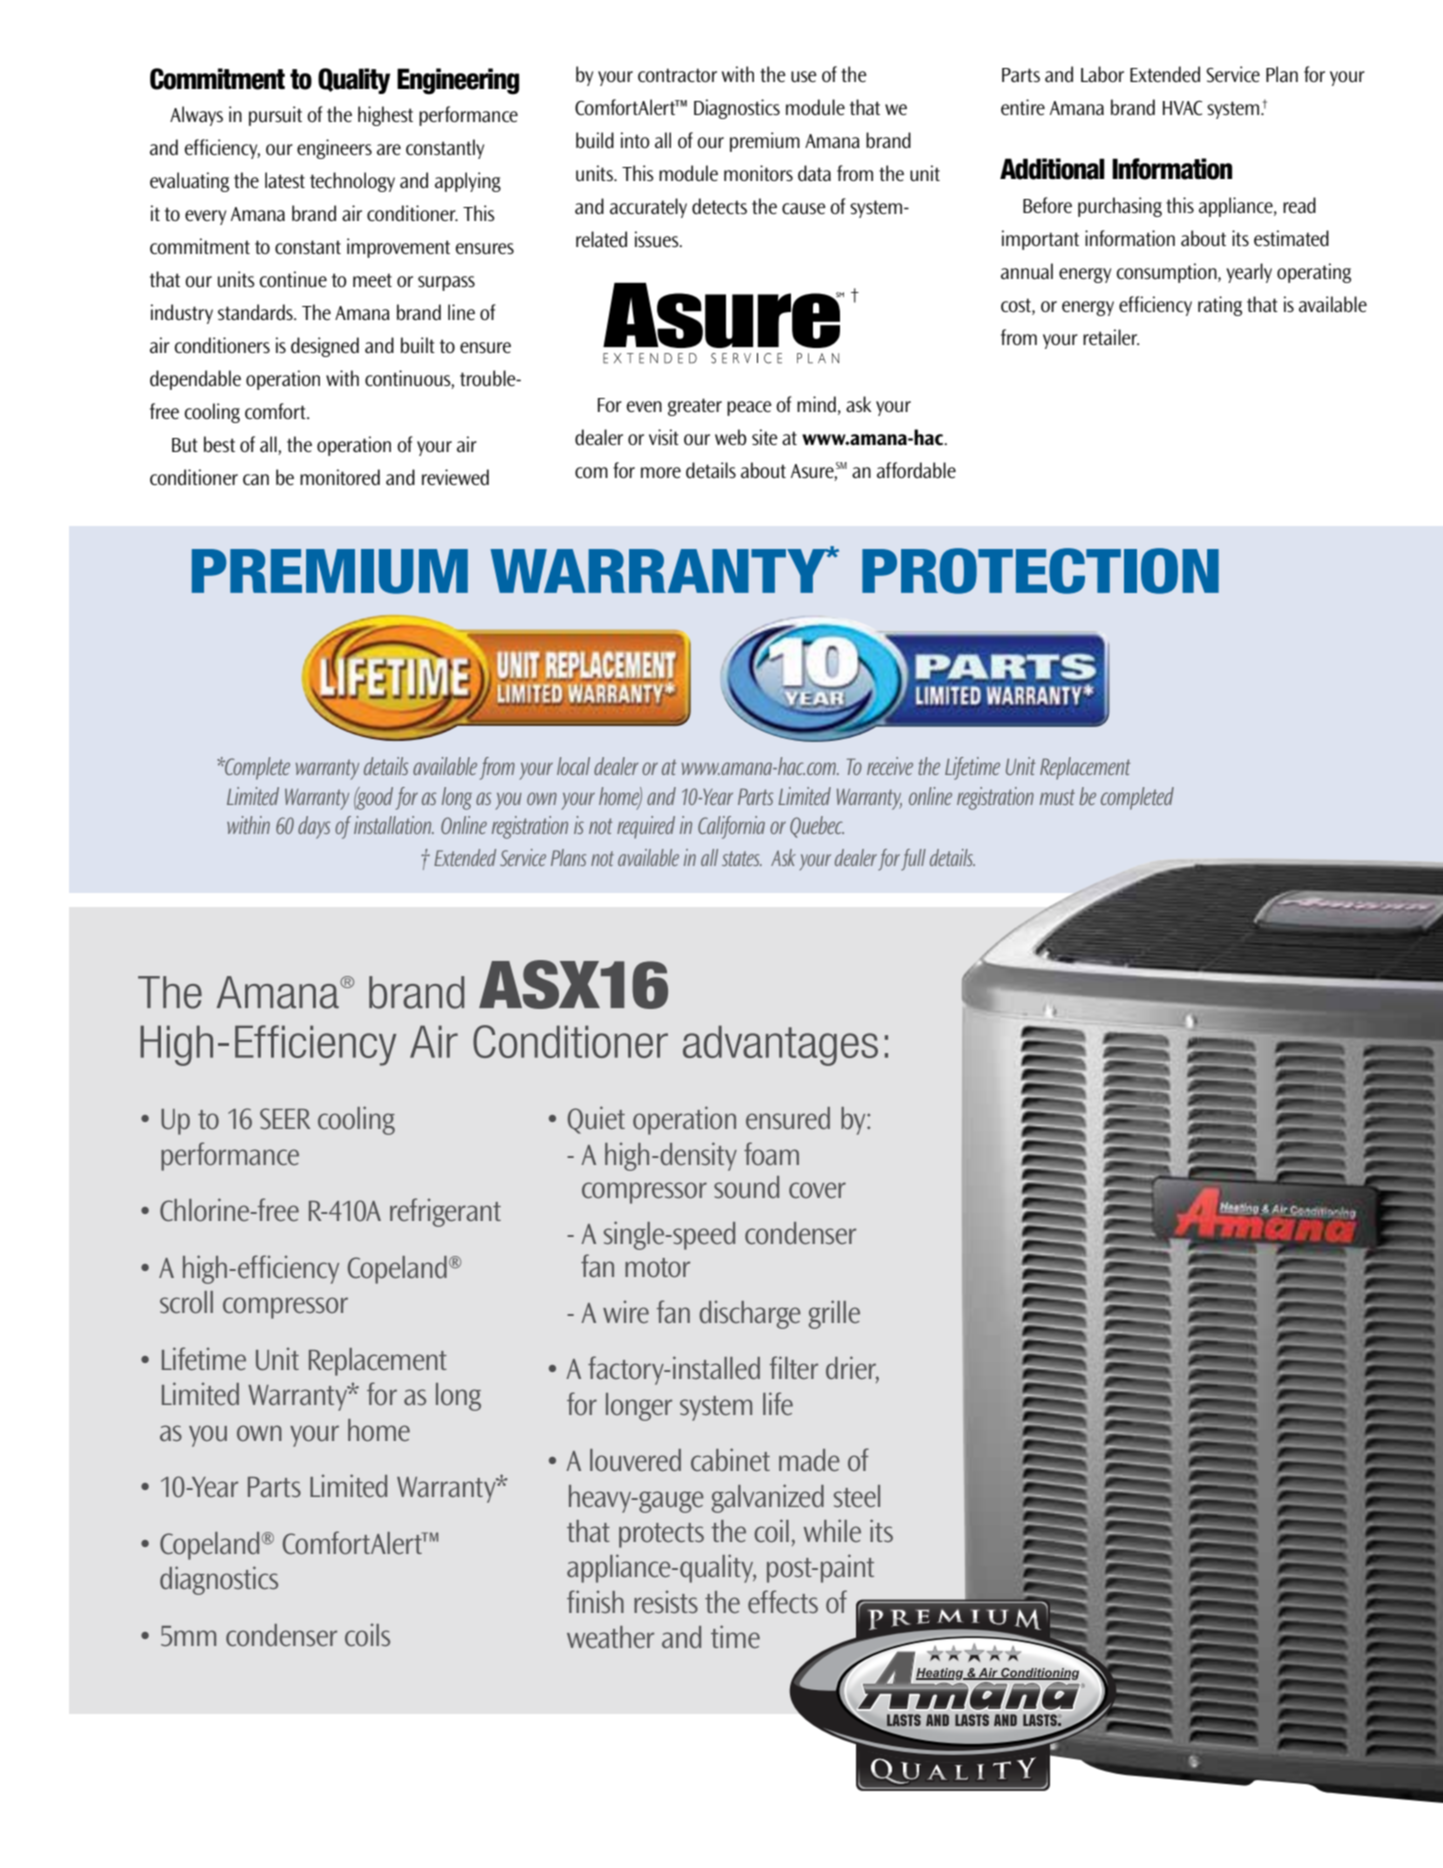 This page has height=1868, width=1443. What do you see at coordinates (1182, 108) in the page?
I see `HVAC` at bounding box center [1182, 108].
